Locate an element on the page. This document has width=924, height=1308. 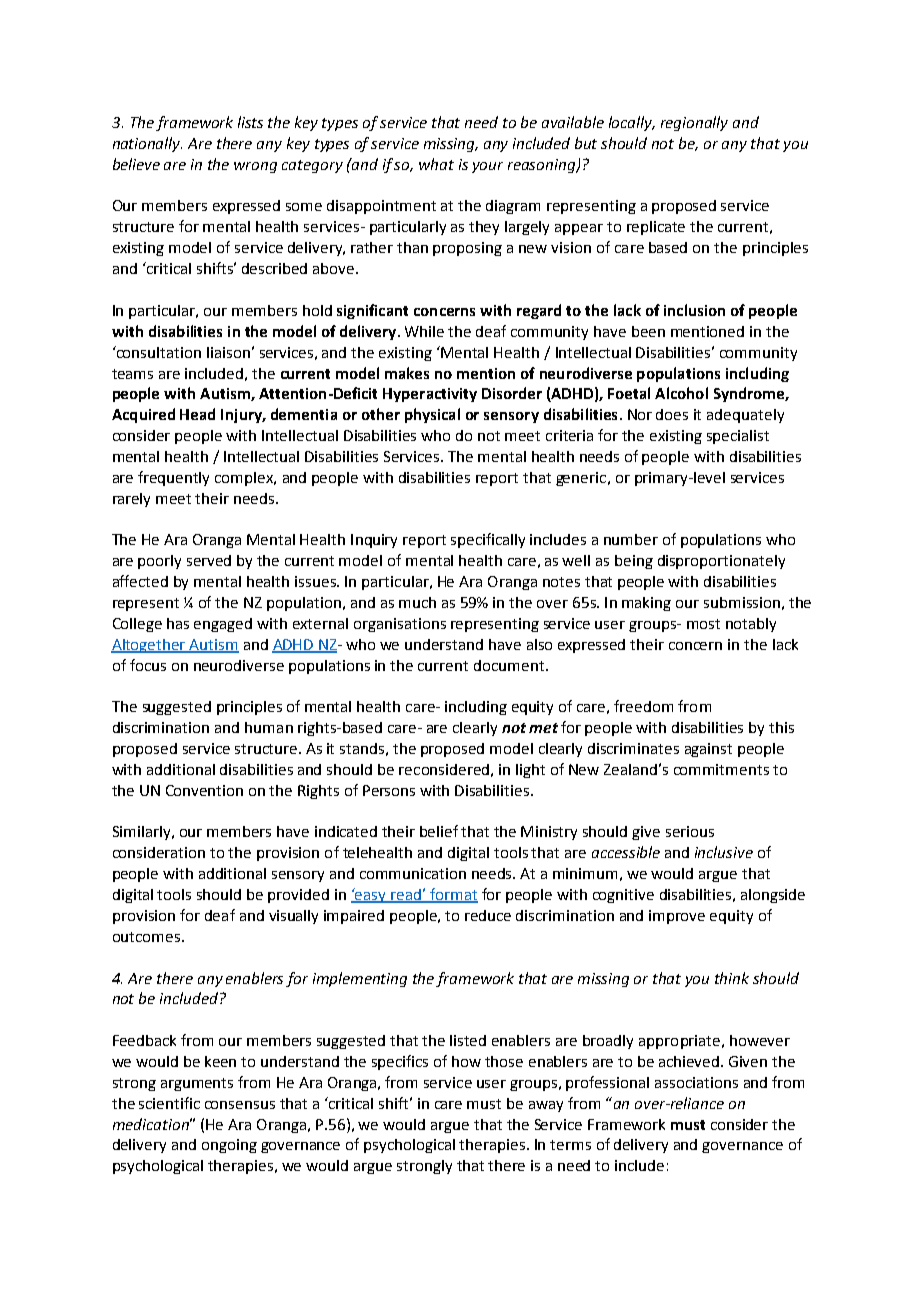
what is located at coordinates (436, 164).
